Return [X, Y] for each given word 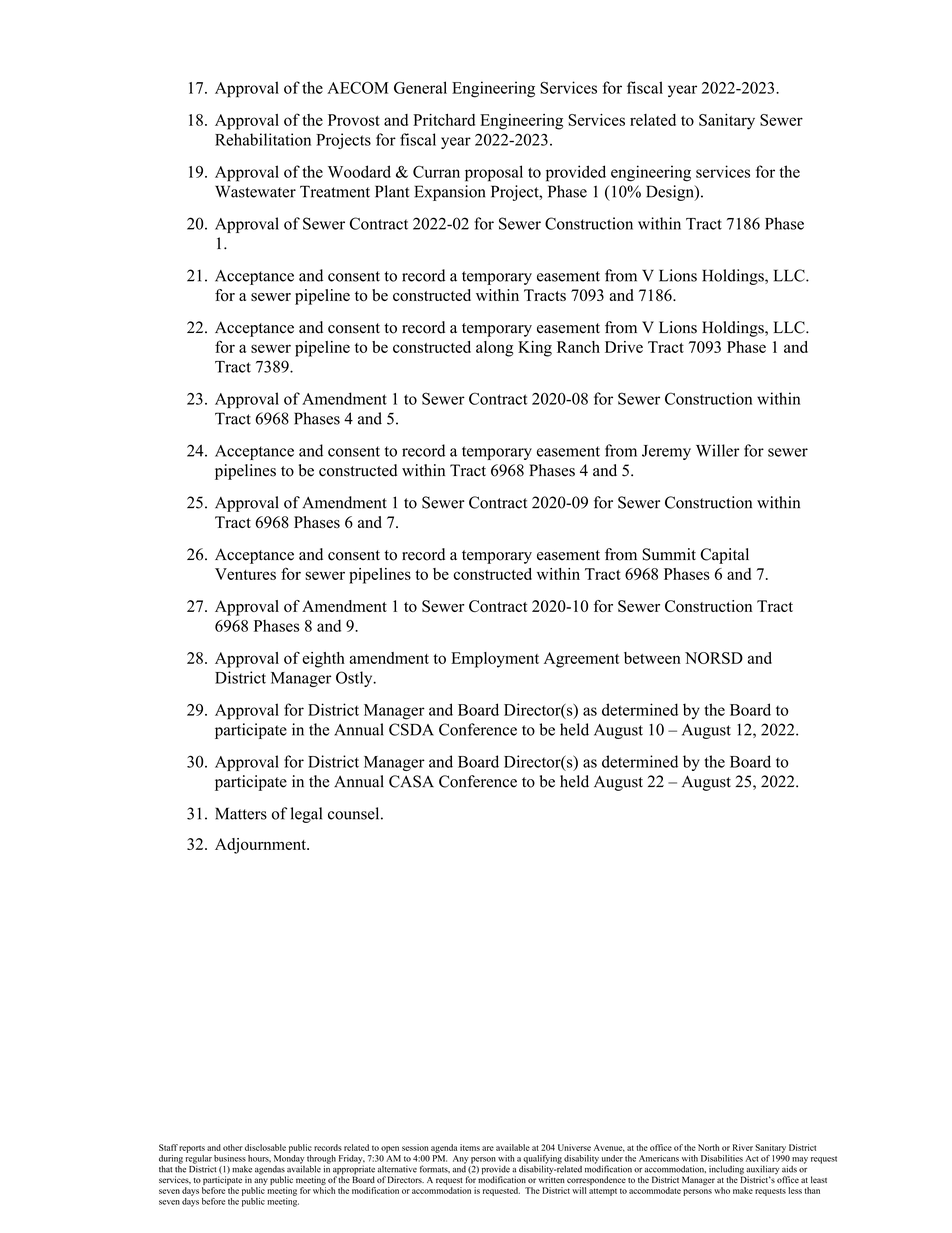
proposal [494, 173]
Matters [241, 813]
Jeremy [666, 452]
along [495, 349]
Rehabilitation [263, 139]
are [488, 1148]
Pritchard [444, 120]
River [743, 1147]
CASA [411, 781]
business [230, 1158]
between [652, 658]
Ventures [245, 574]
